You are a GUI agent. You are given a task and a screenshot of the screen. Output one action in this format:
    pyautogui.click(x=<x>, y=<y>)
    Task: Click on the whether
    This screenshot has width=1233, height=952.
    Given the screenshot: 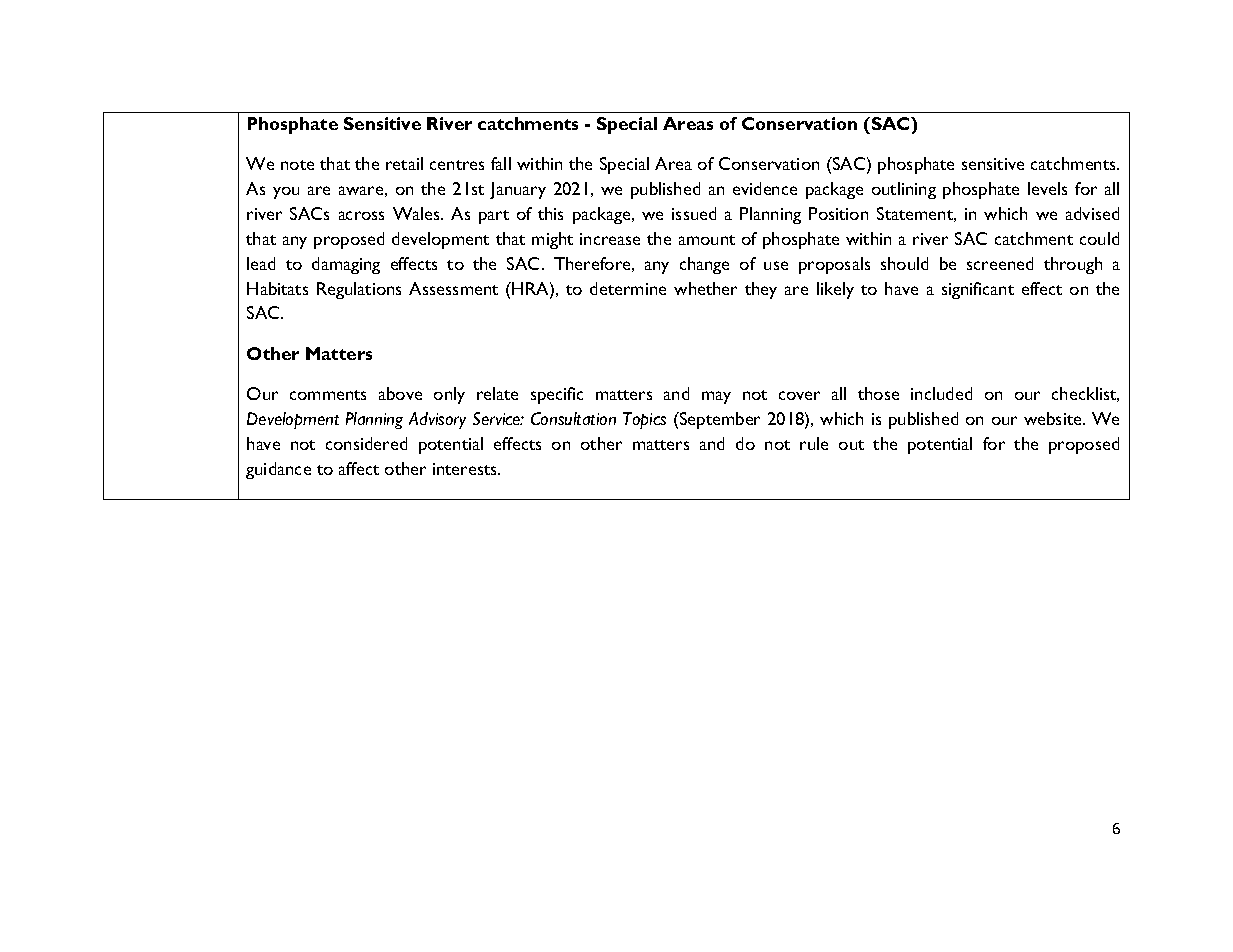 What is the action you would take?
    pyautogui.click(x=705, y=288)
